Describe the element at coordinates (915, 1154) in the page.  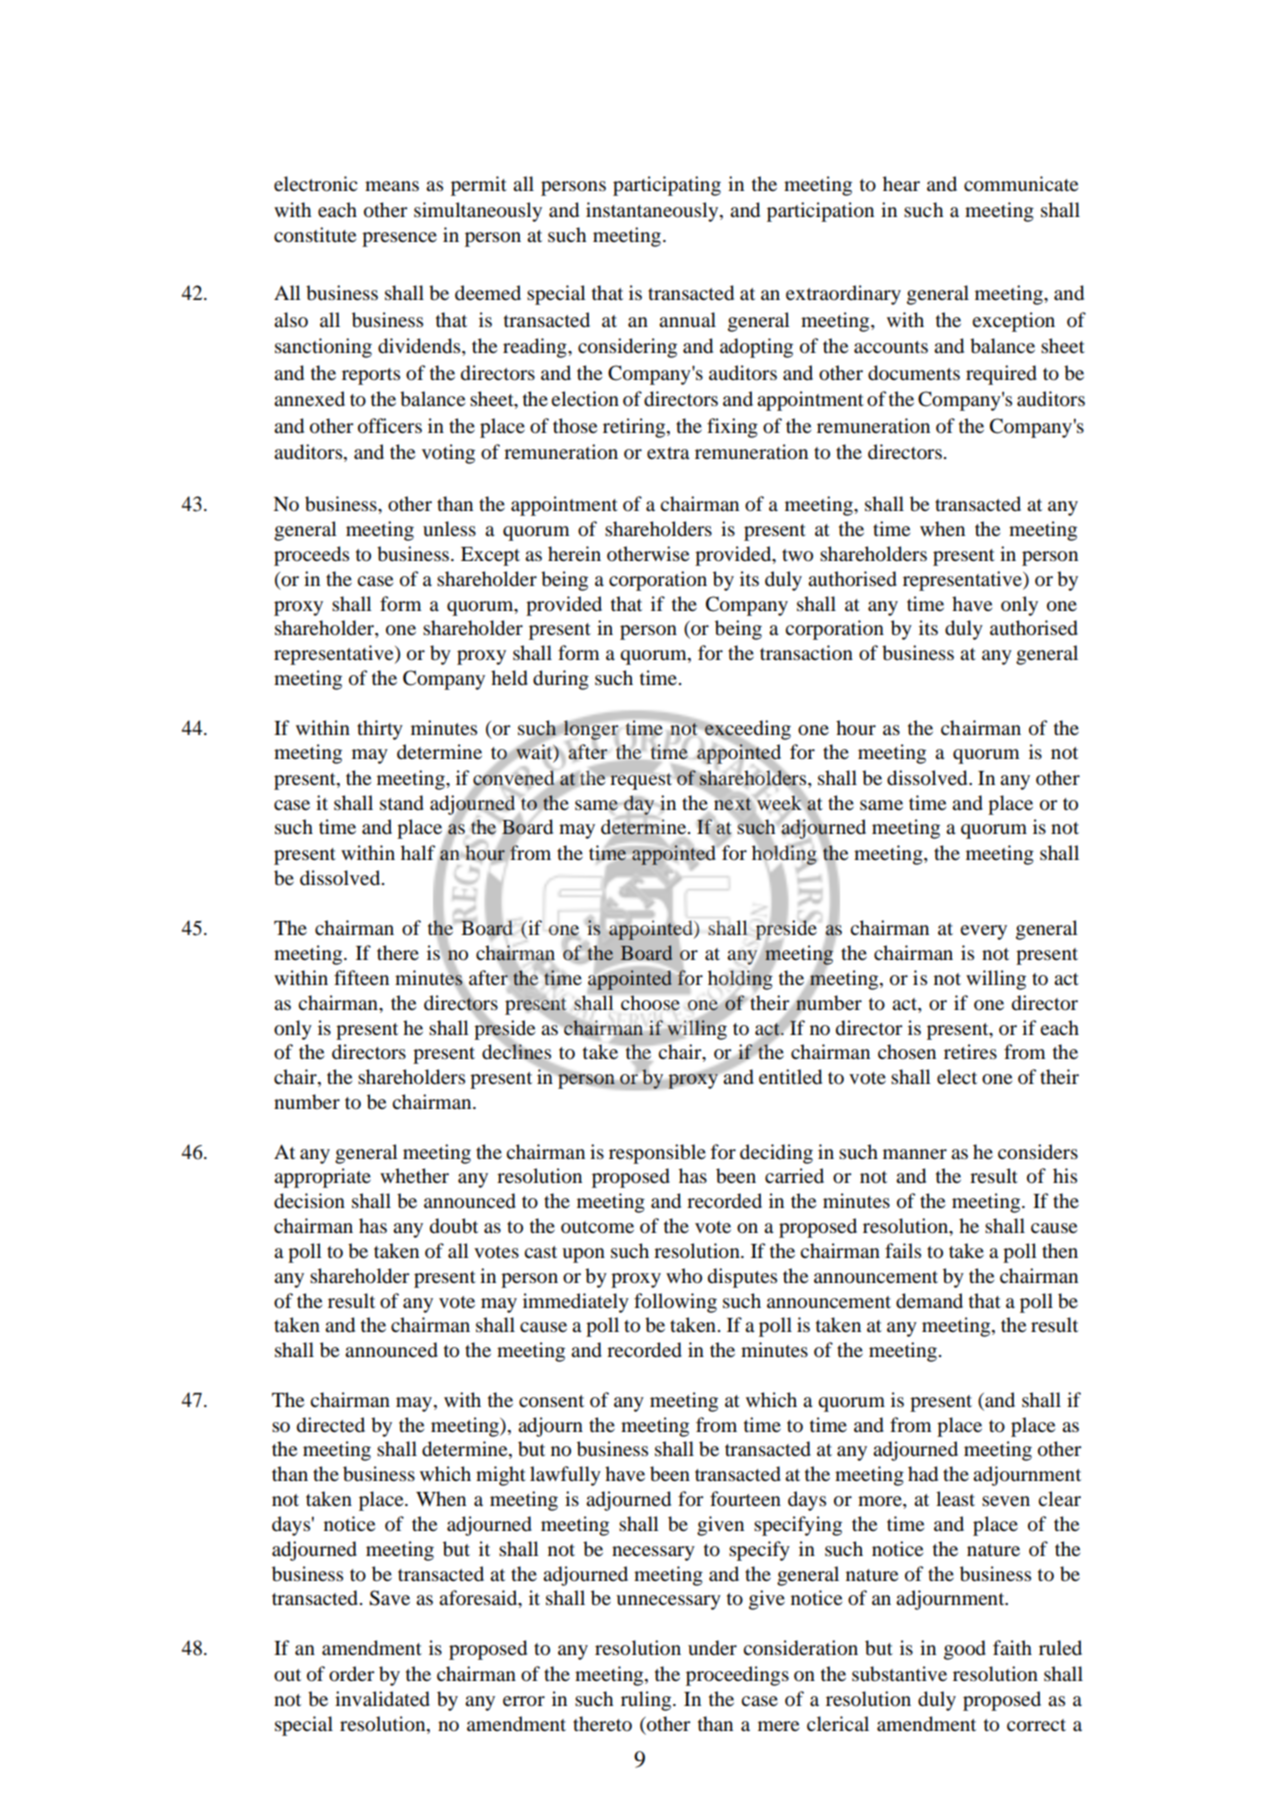
I see `manner` at that location.
